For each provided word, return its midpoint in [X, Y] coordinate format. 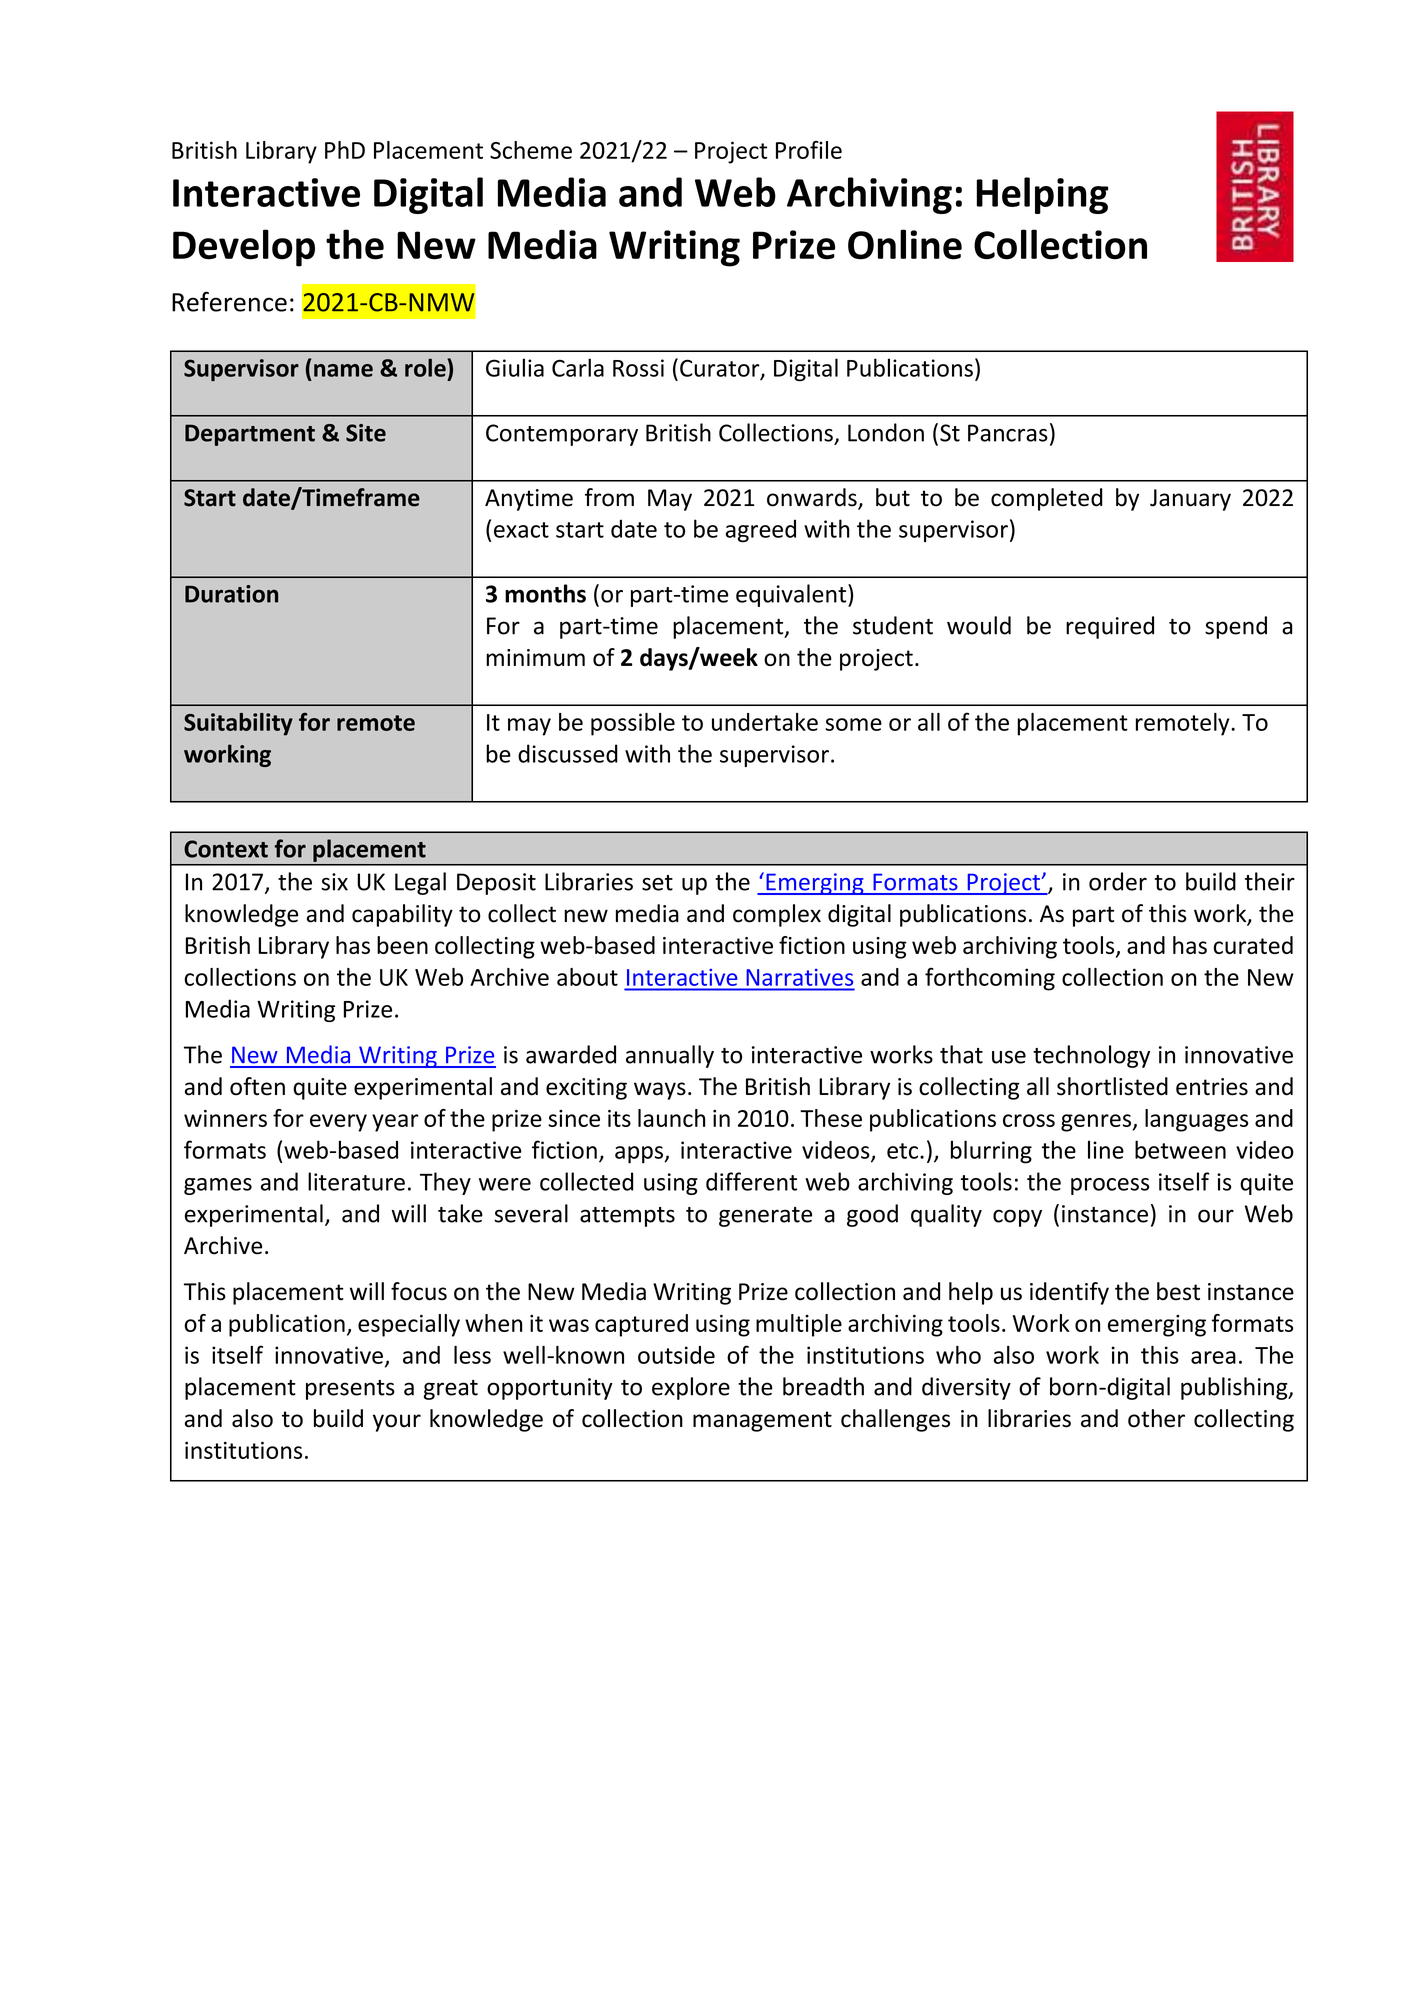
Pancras [1008, 433]
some [853, 724]
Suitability [238, 724]
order [1118, 881]
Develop [244, 248]
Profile [809, 150]
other [1156, 1418]
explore [691, 1388]
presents [350, 1390]
